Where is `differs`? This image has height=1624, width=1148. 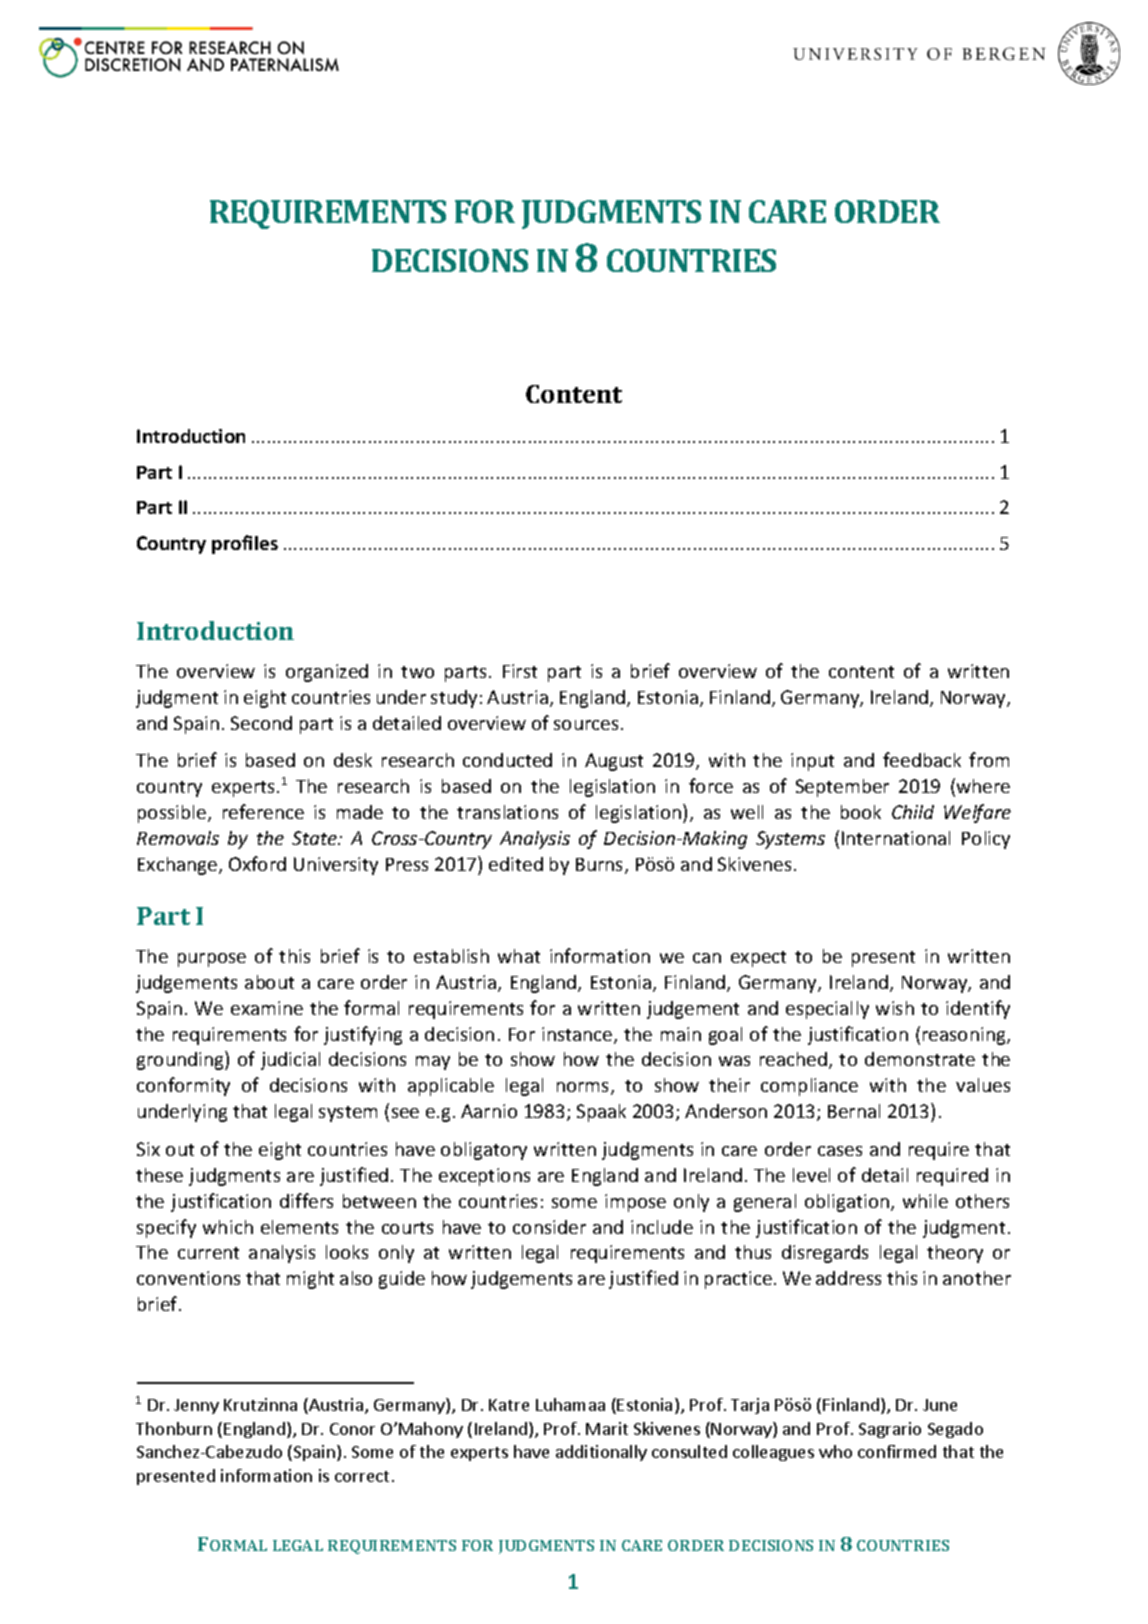
differs is located at coordinates (306, 1200).
